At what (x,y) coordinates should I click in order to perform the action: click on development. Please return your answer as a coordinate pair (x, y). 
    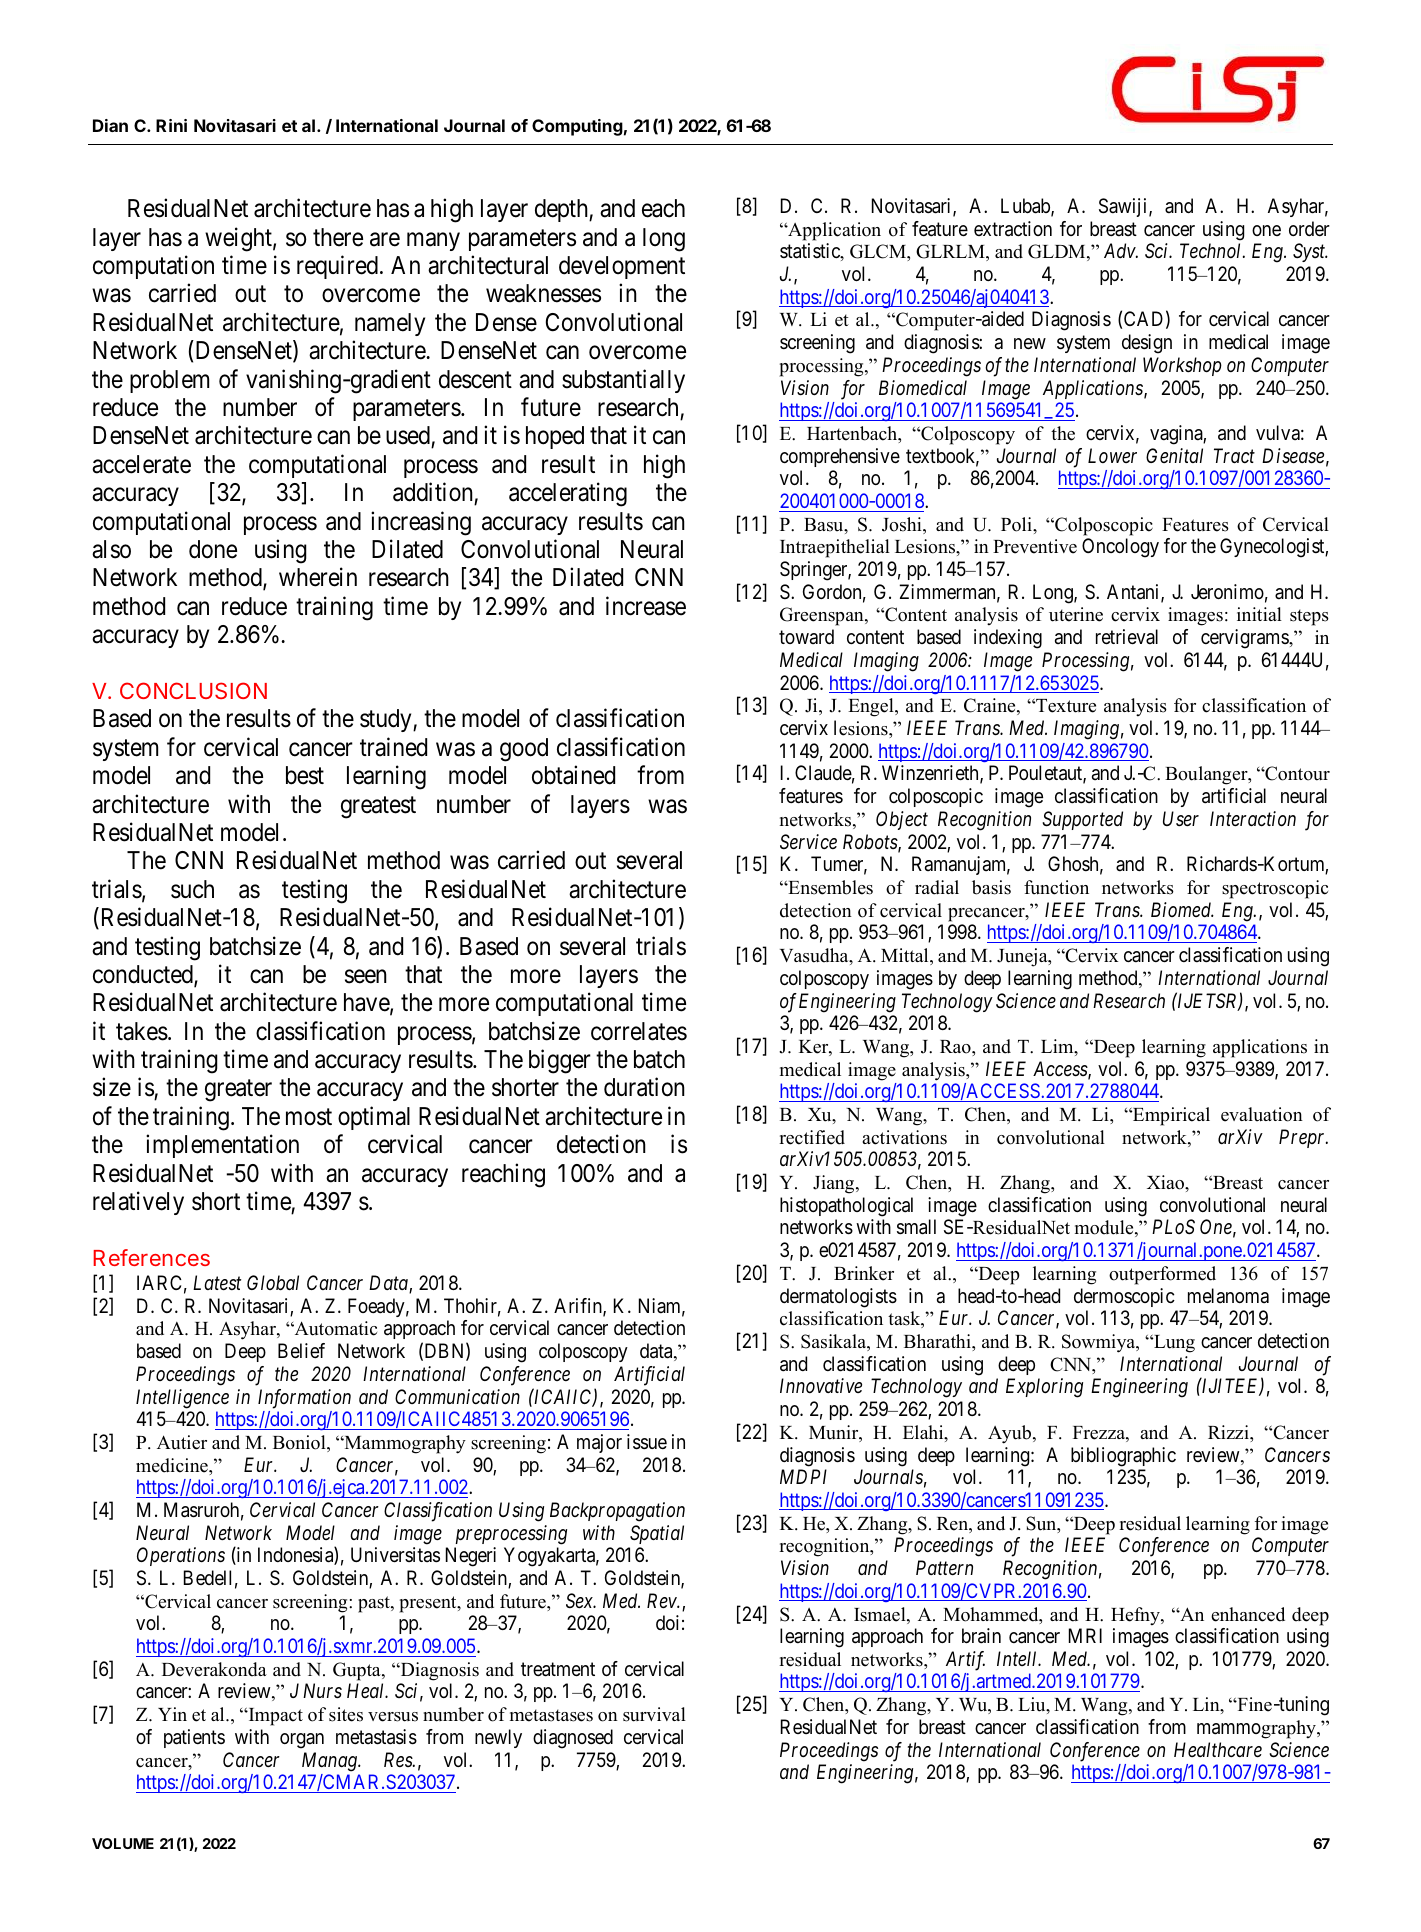
    Looking at the image, I should click on (622, 267).
